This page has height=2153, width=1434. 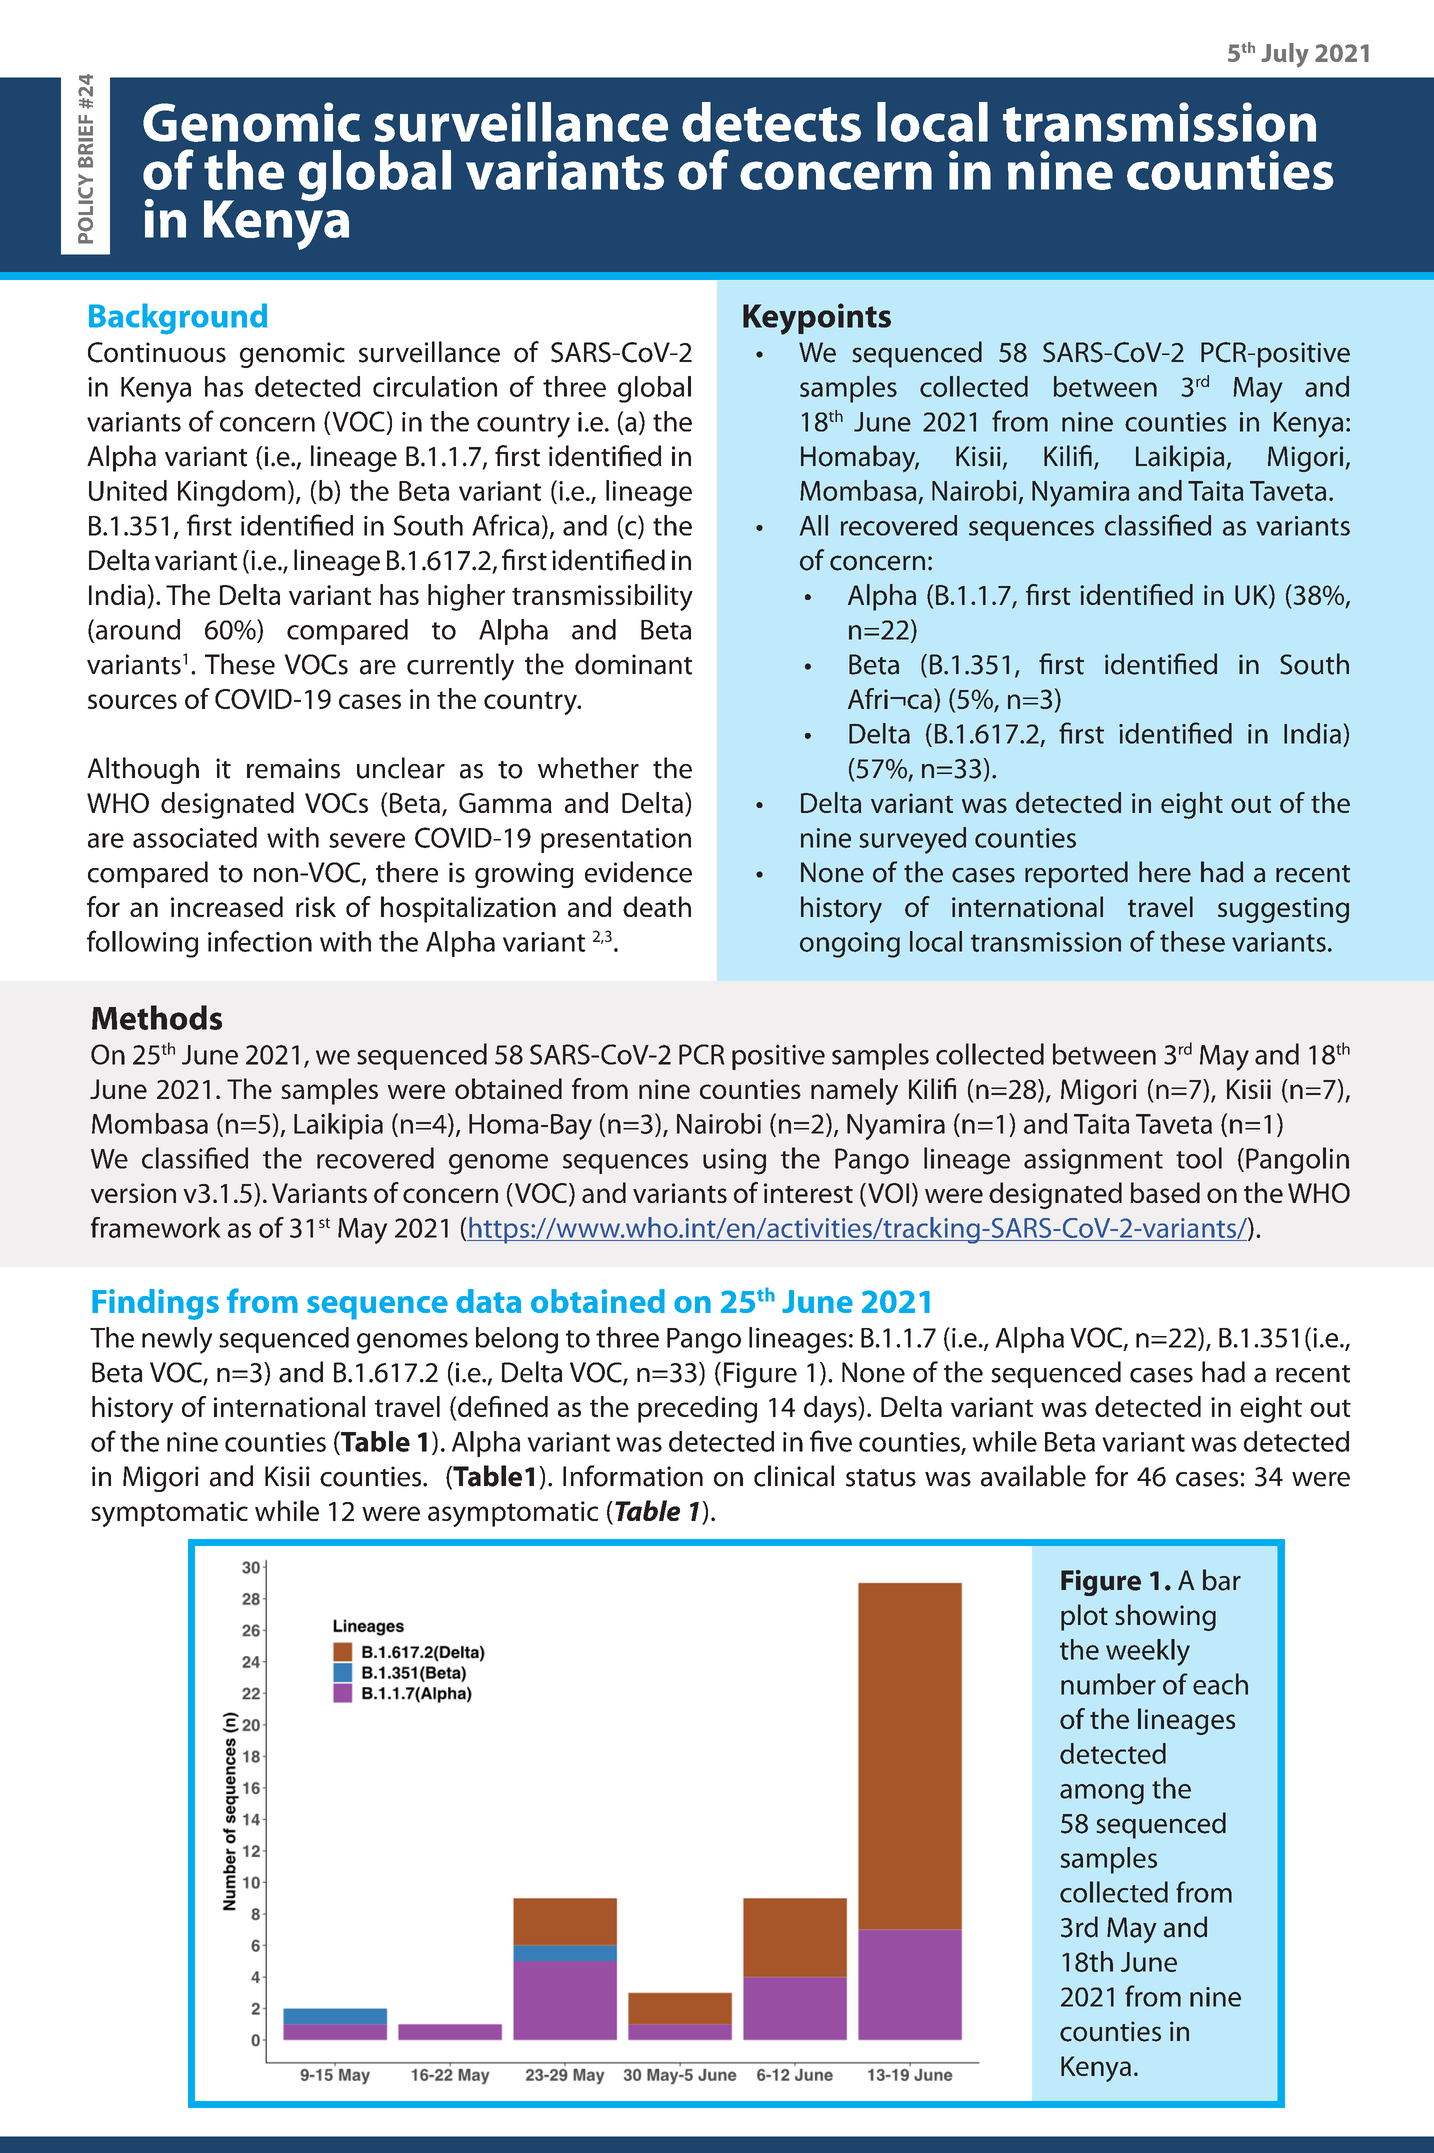 I want to click on Background, so click(x=178, y=319).
